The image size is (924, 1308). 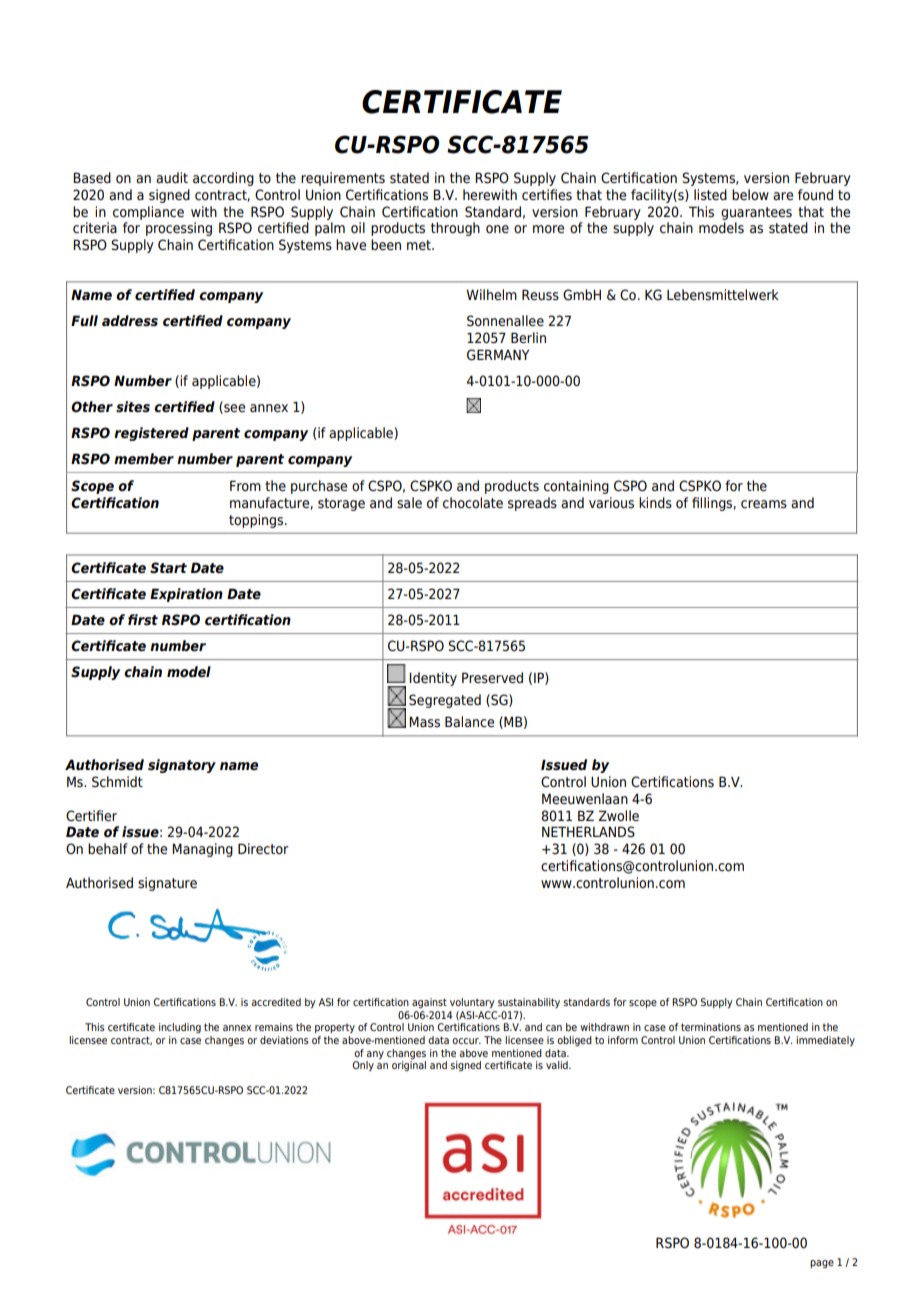 I want to click on Start, so click(x=168, y=567).
